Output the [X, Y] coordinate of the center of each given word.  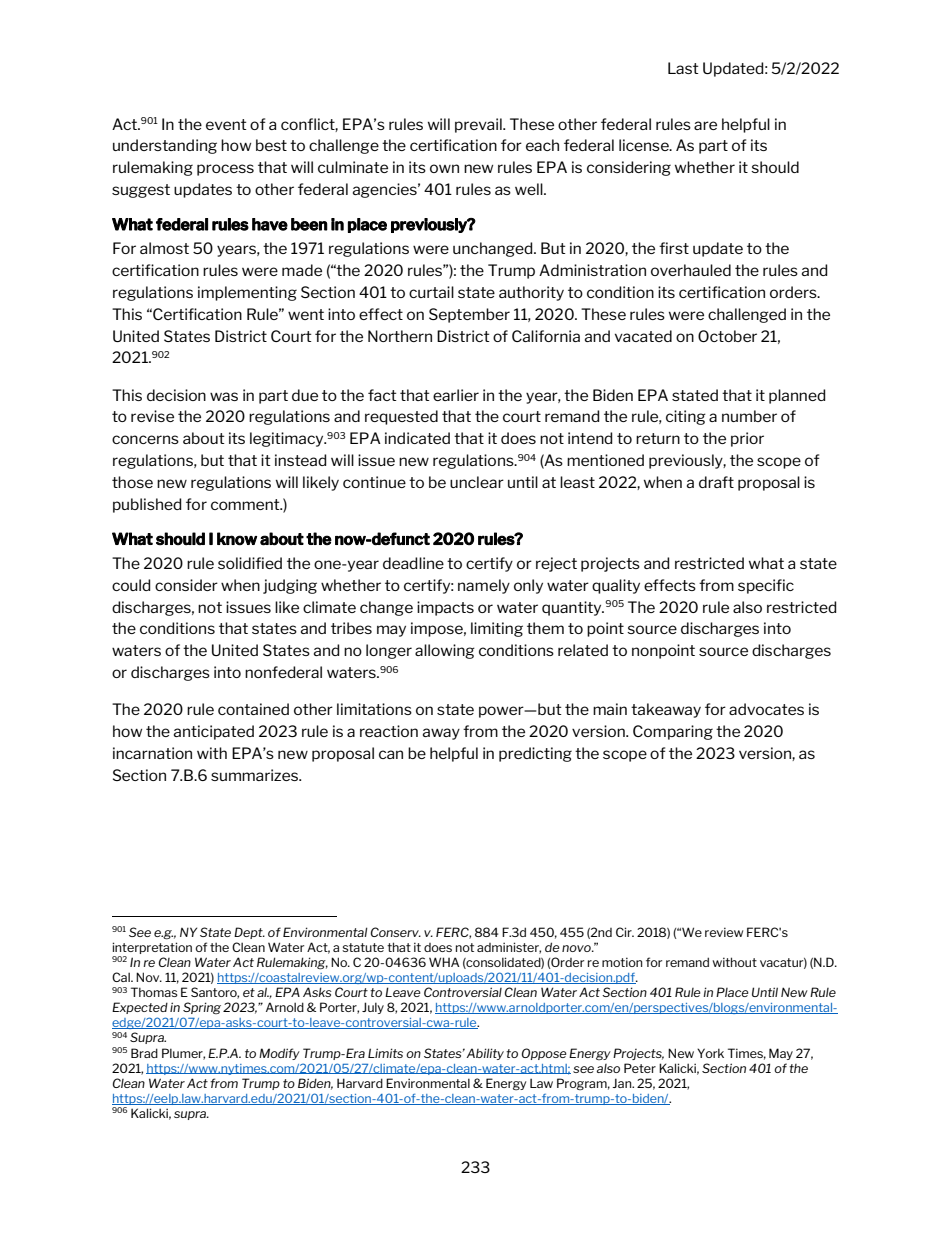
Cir [625, 932]
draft [716, 482]
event [226, 124]
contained [253, 709]
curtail [431, 292]
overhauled [691, 270]
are [705, 125]
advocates [766, 709]
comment [246, 504]
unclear [477, 482]
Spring [202, 1008]
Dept [249, 933]
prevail [479, 125]
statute [363, 947]
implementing [247, 293]
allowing [445, 651]
